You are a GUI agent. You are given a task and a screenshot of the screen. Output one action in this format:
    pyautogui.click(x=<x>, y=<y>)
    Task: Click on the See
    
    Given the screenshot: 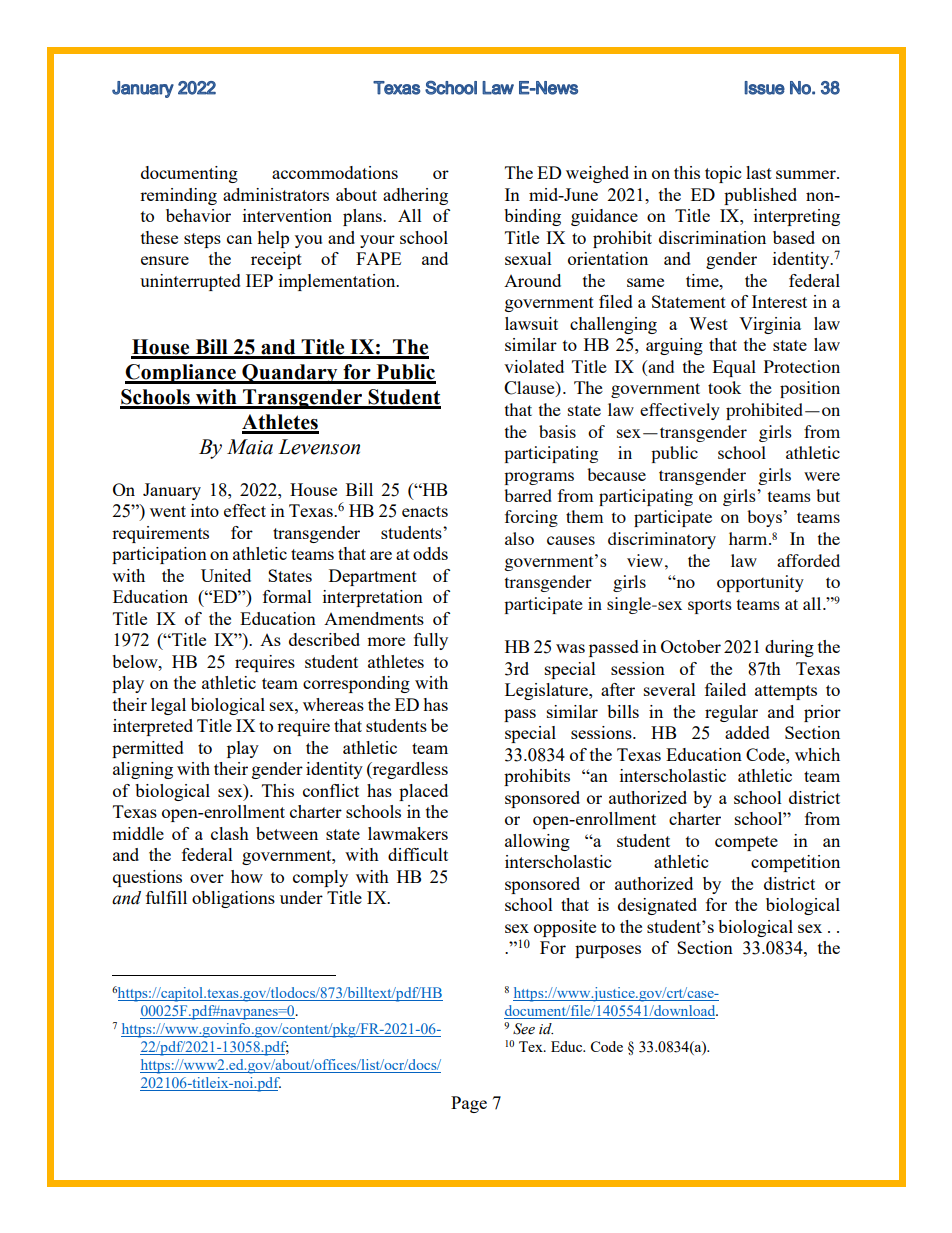 What is the action you would take?
    pyautogui.click(x=524, y=1029)
